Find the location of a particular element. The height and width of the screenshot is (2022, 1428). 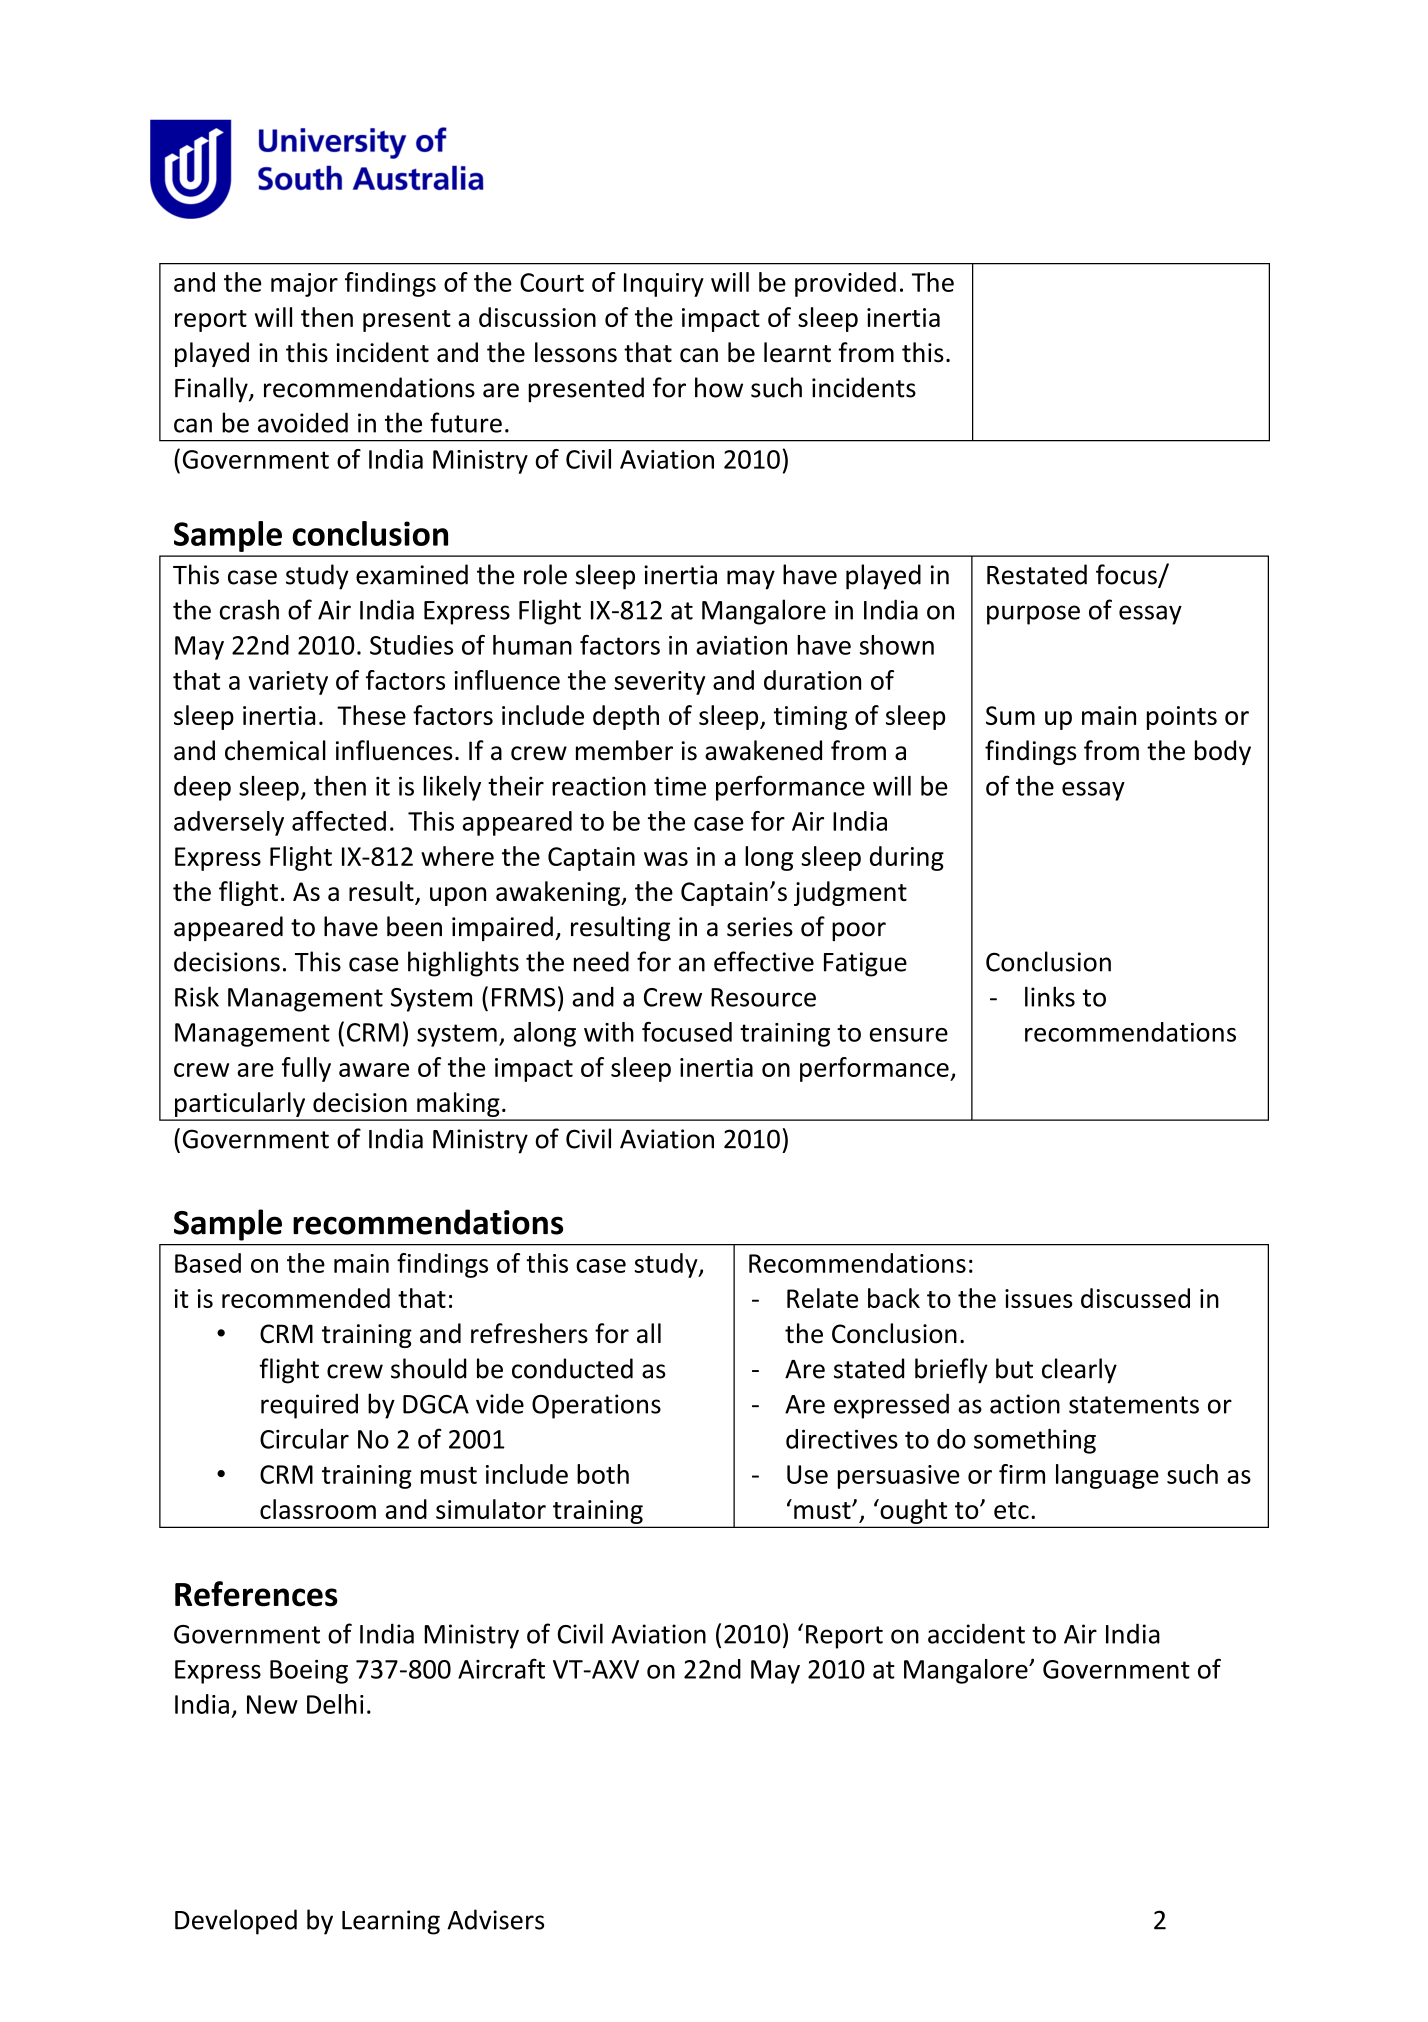

fully is located at coordinates (306, 1069).
